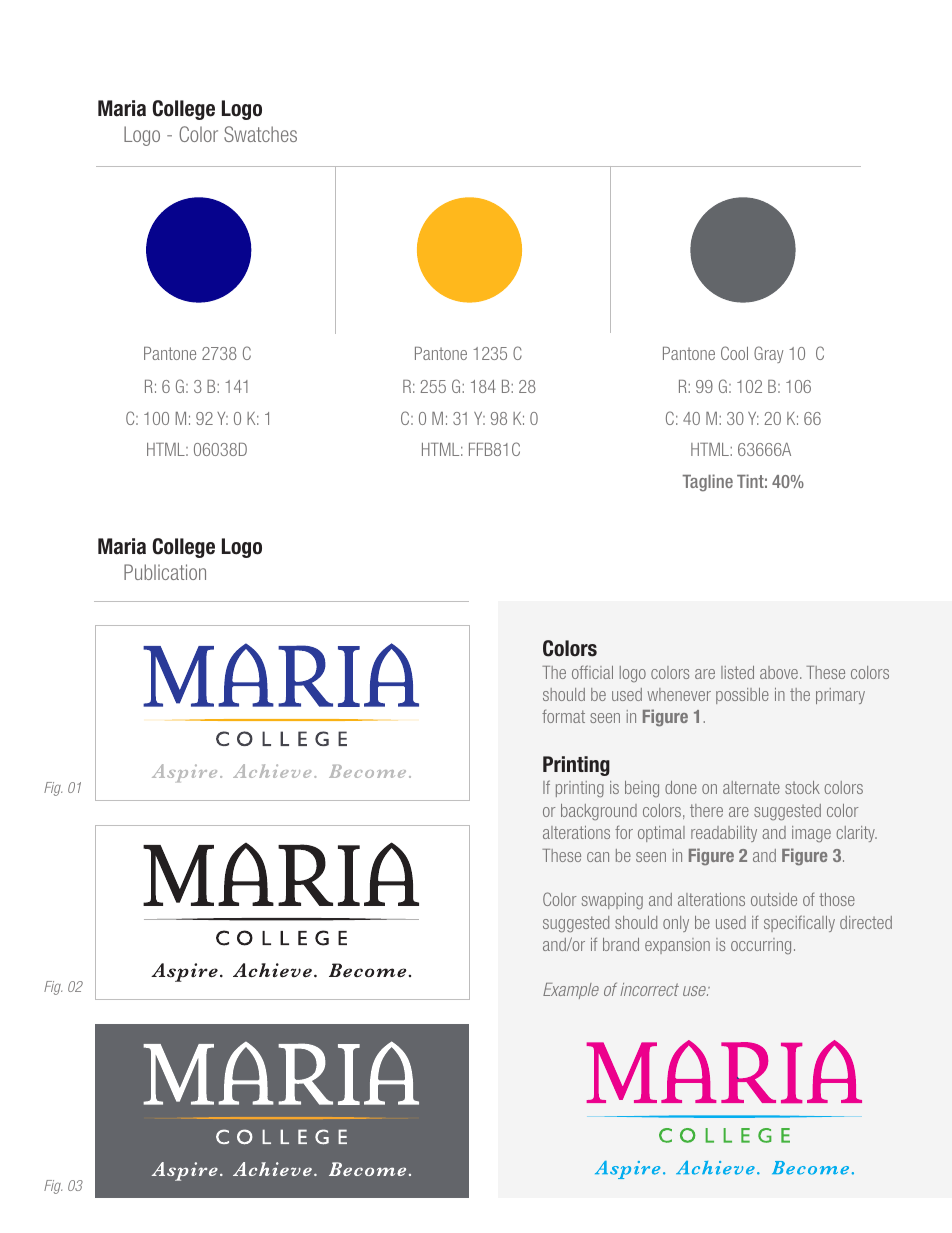  Describe the element at coordinates (260, 134) in the image. I see `Swatches` at that location.
